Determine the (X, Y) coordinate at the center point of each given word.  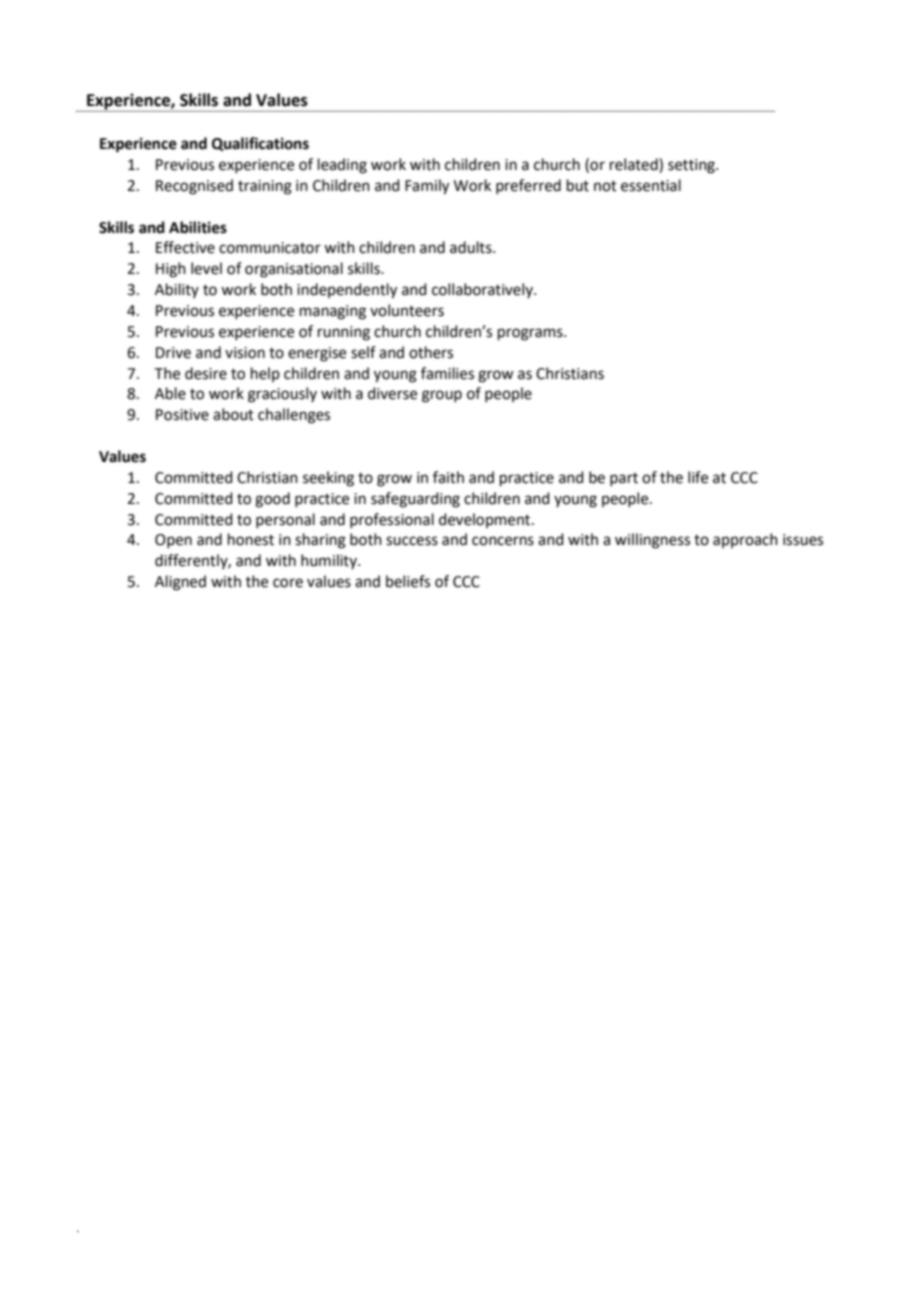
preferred (528, 186)
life (698, 477)
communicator (270, 248)
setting (692, 166)
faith (448, 477)
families (447, 373)
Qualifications (260, 144)
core (288, 583)
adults (472, 247)
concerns (503, 541)
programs (531, 334)
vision (245, 353)
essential (651, 185)
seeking (328, 479)
